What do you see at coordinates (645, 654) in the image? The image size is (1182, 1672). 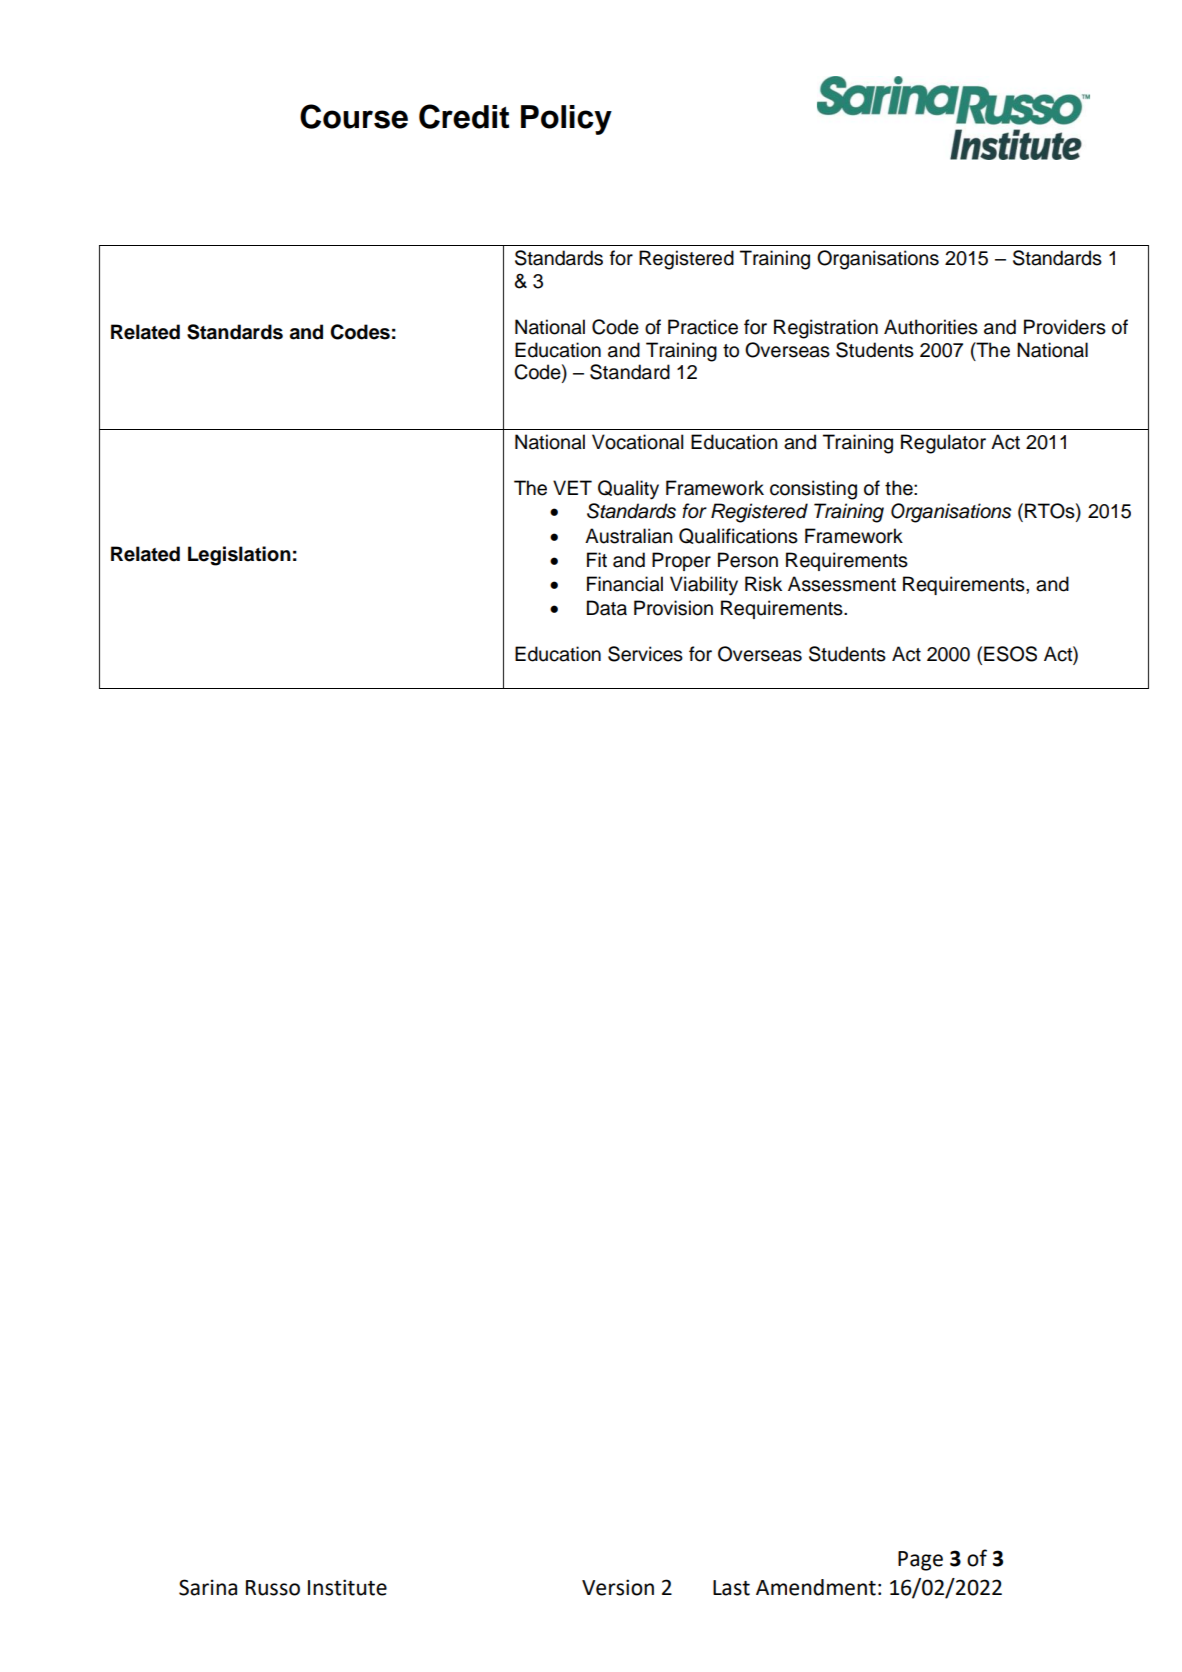 I see `Services` at bounding box center [645, 654].
